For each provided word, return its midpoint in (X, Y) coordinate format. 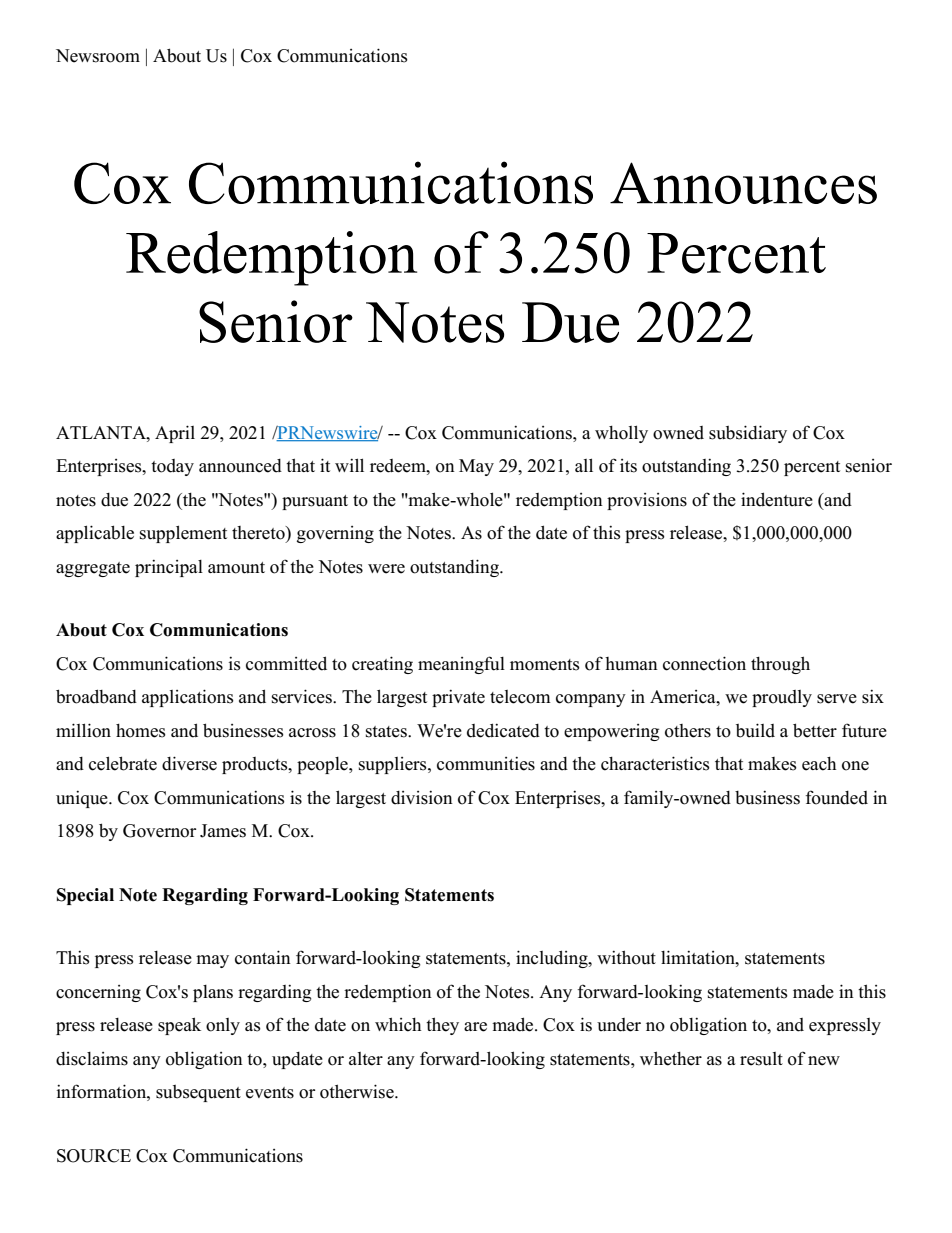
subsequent (198, 1093)
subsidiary (748, 434)
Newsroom (98, 56)
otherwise (358, 1091)
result (761, 1059)
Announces (743, 183)
